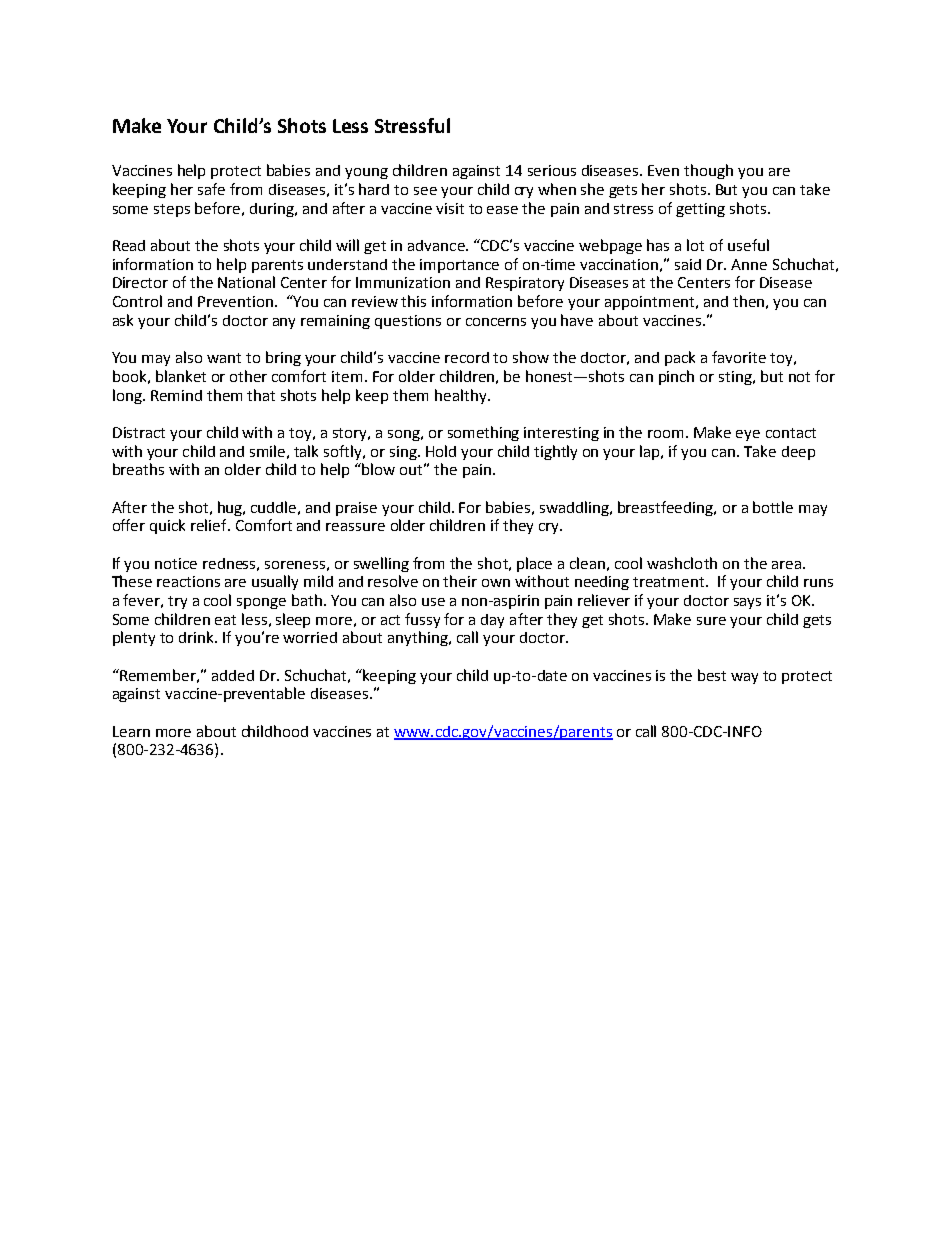  What do you see at coordinates (441, 451) in the screenshot?
I see `Hold` at bounding box center [441, 451].
